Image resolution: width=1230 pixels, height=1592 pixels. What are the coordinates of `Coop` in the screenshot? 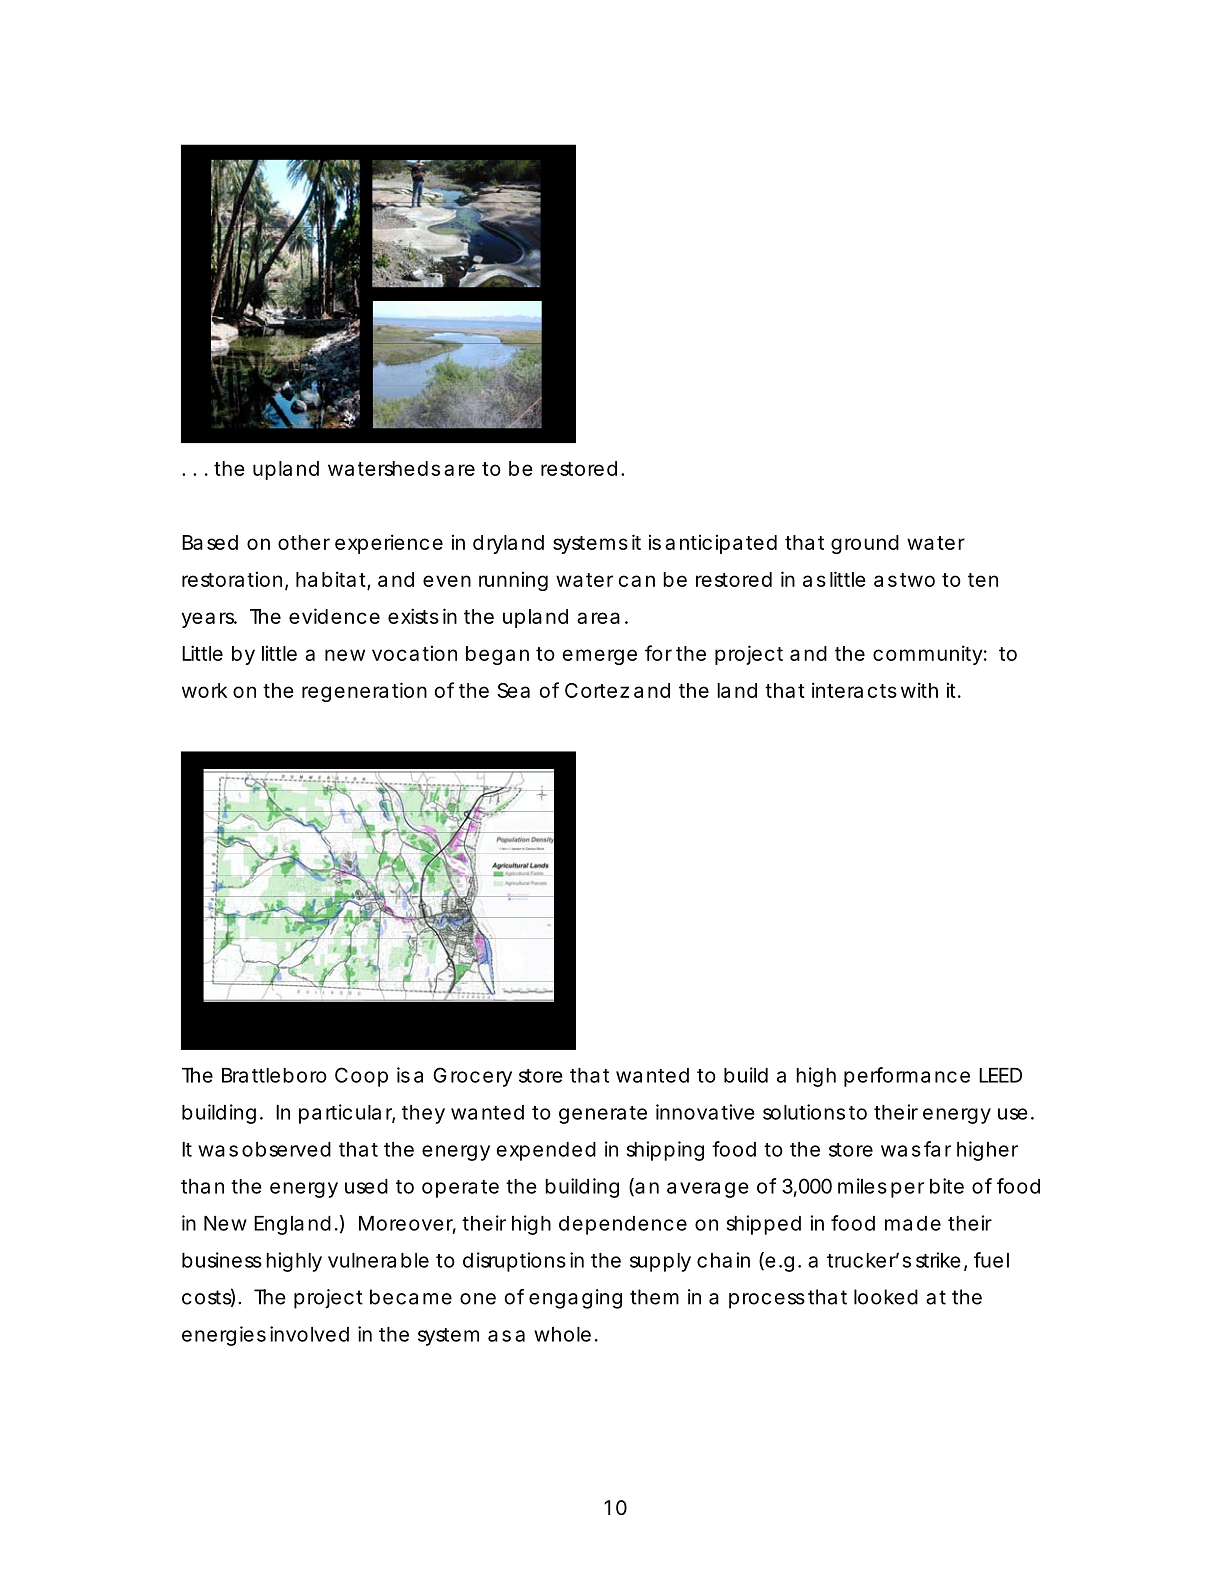 It's located at (361, 1077).
